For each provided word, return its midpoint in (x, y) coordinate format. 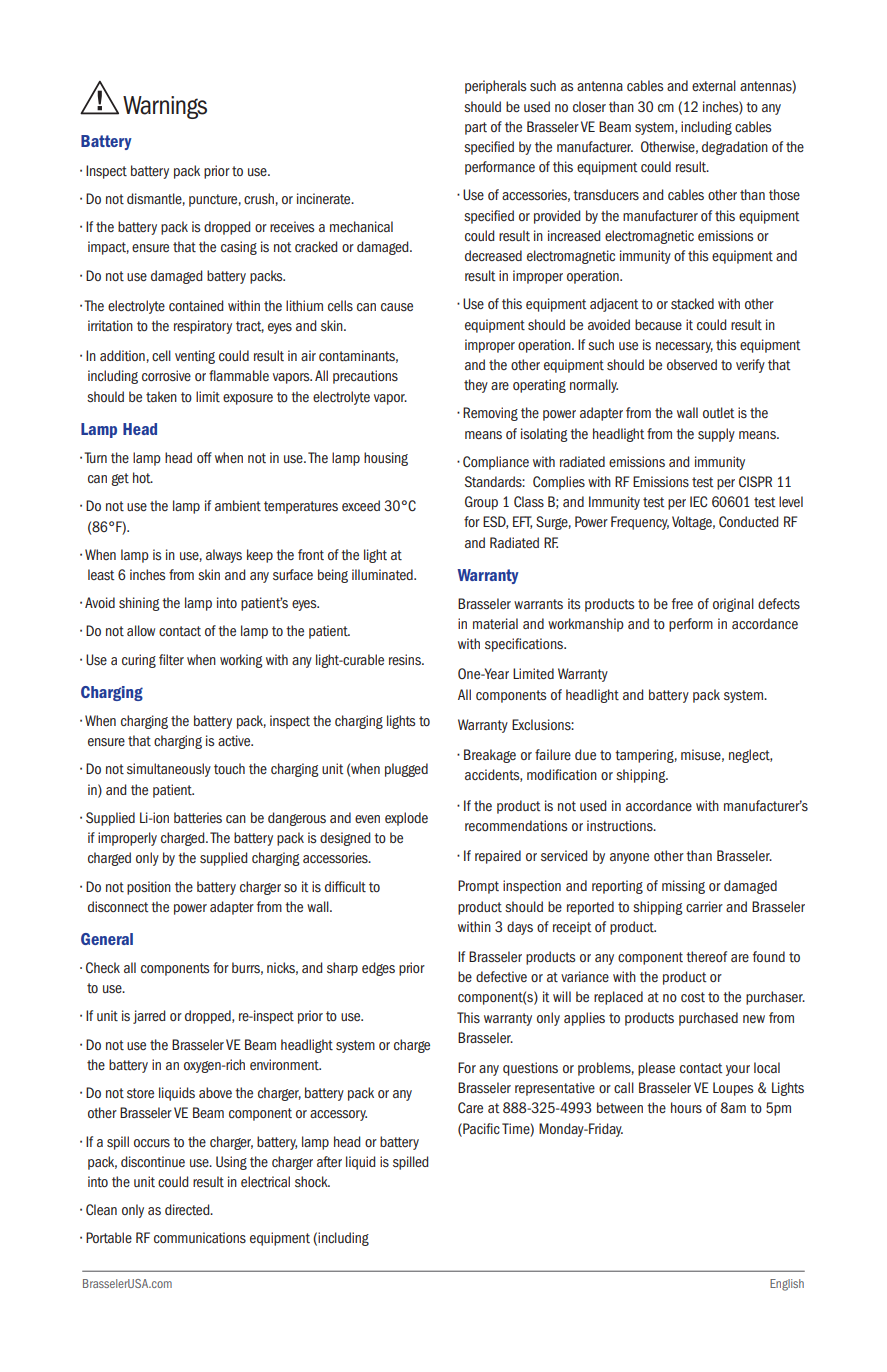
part (476, 128)
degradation (735, 148)
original (733, 605)
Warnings (165, 107)
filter (171, 659)
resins (406, 659)
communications (200, 1237)
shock (312, 1181)
